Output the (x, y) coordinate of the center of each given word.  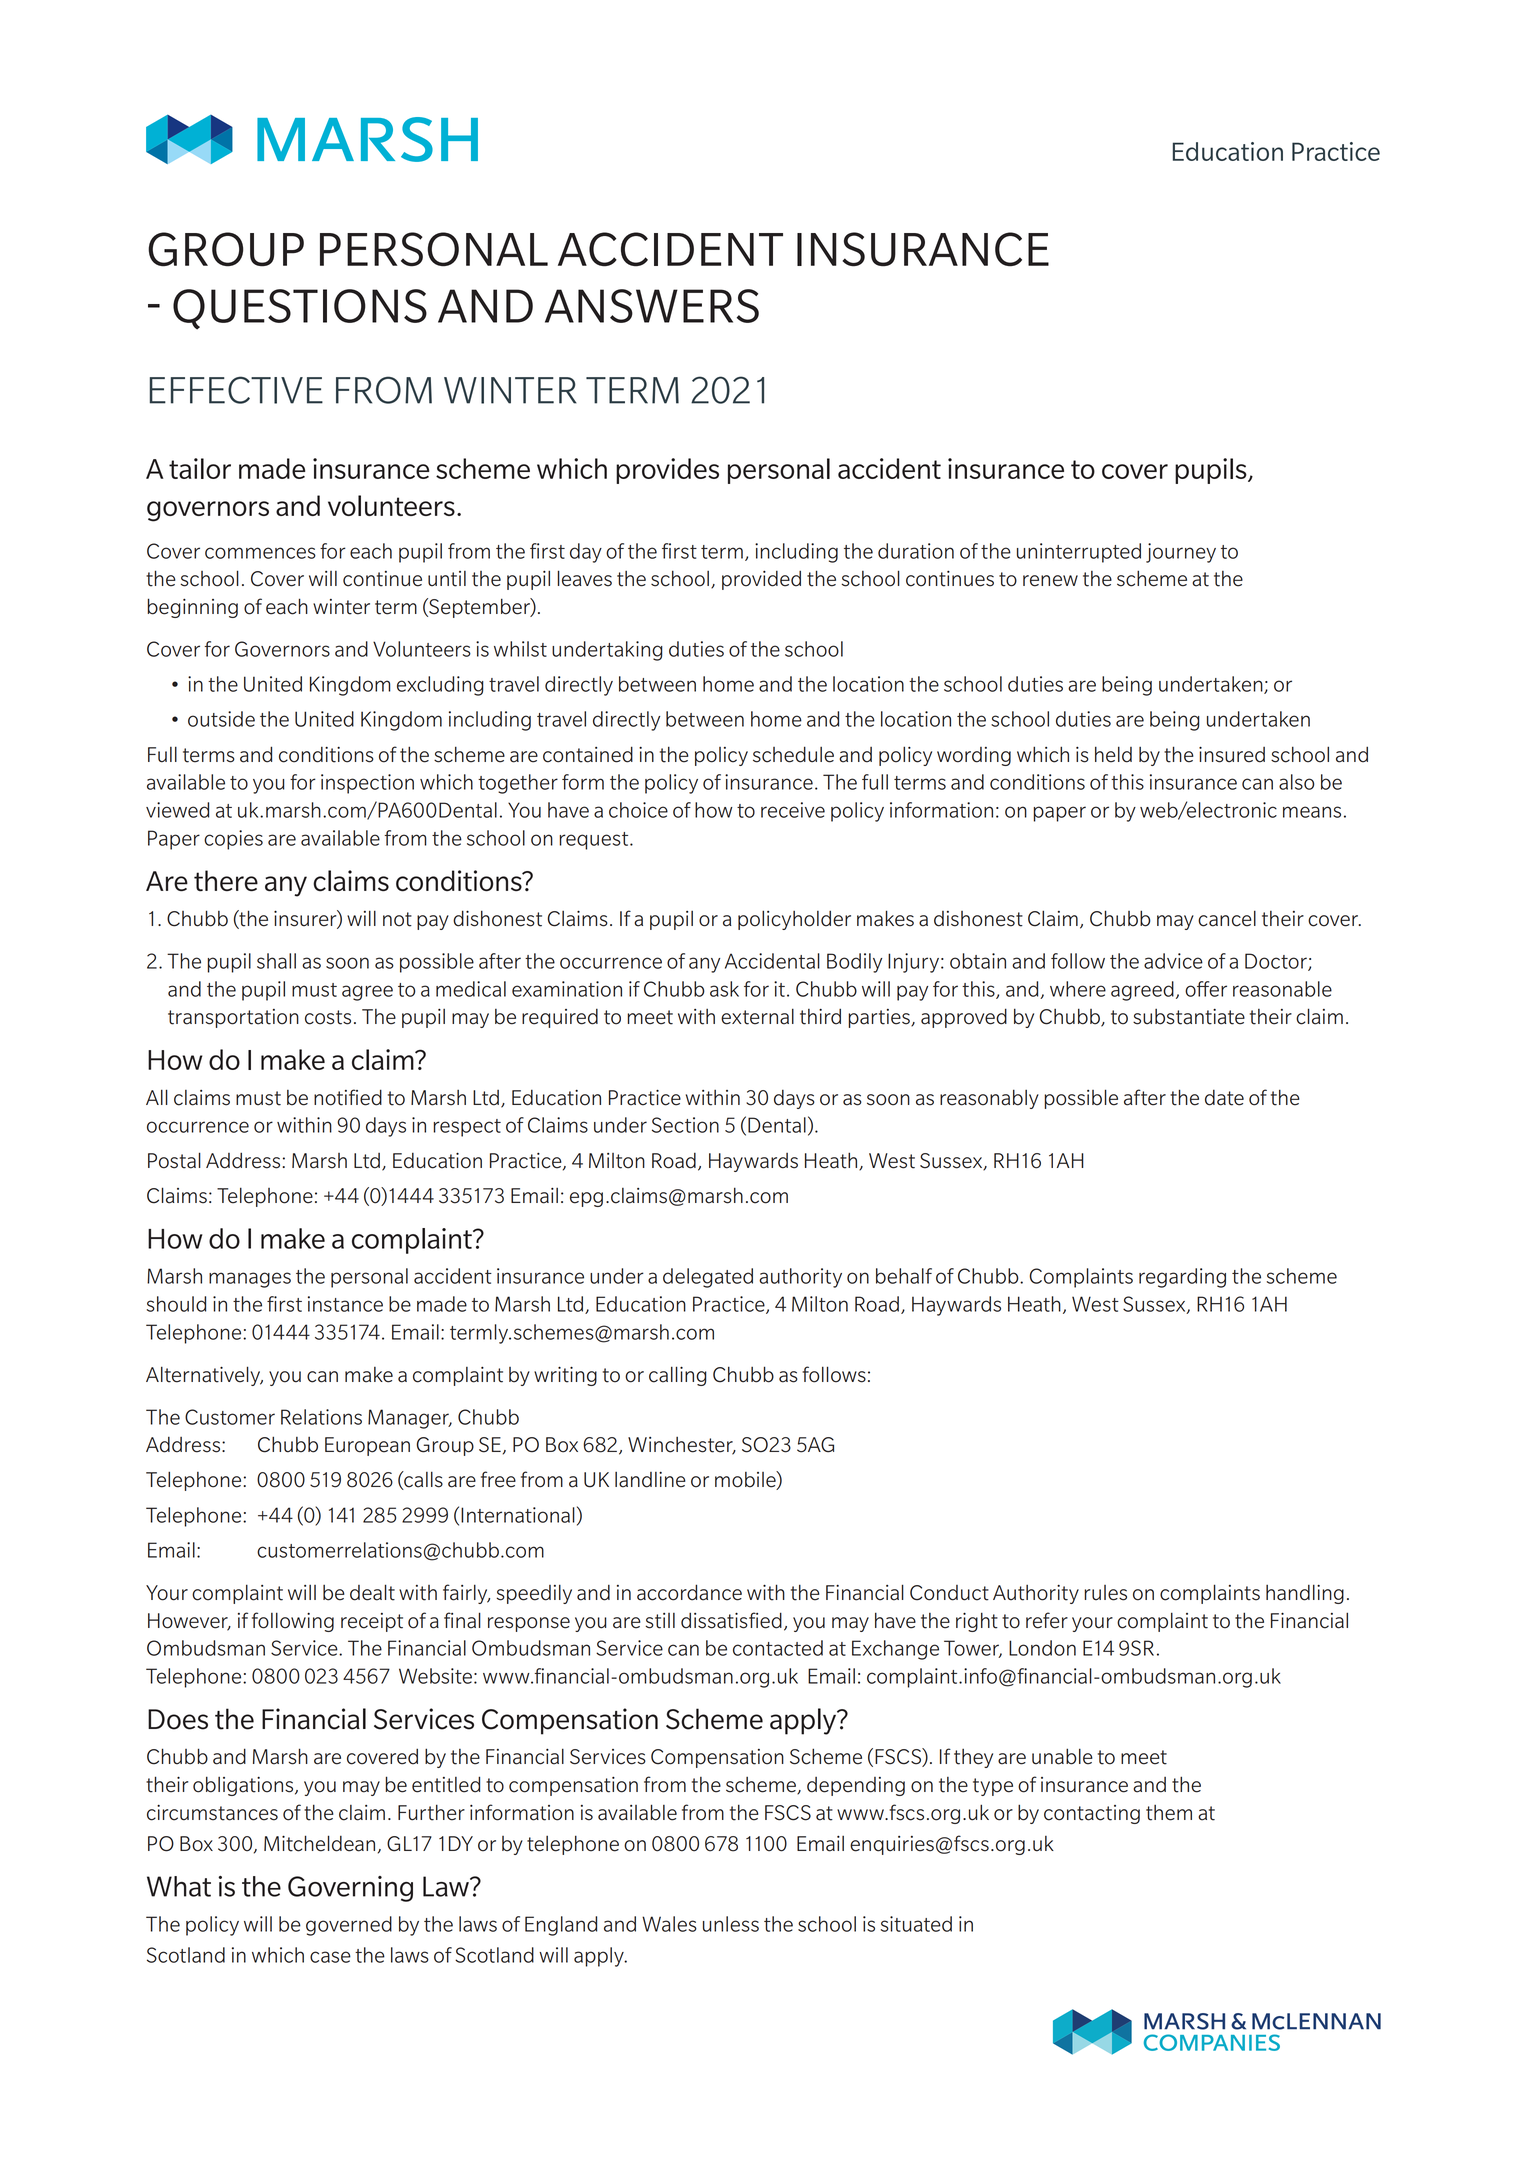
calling (678, 1376)
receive (793, 810)
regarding (1182, 1278)
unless (731, 1924)
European (367, 1446)
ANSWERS (652, 306)
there (226, 881)
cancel (1227, 918)
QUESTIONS (300, 309)
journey (1181, 553)
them (1169, 1813)
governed (349, 1926)
